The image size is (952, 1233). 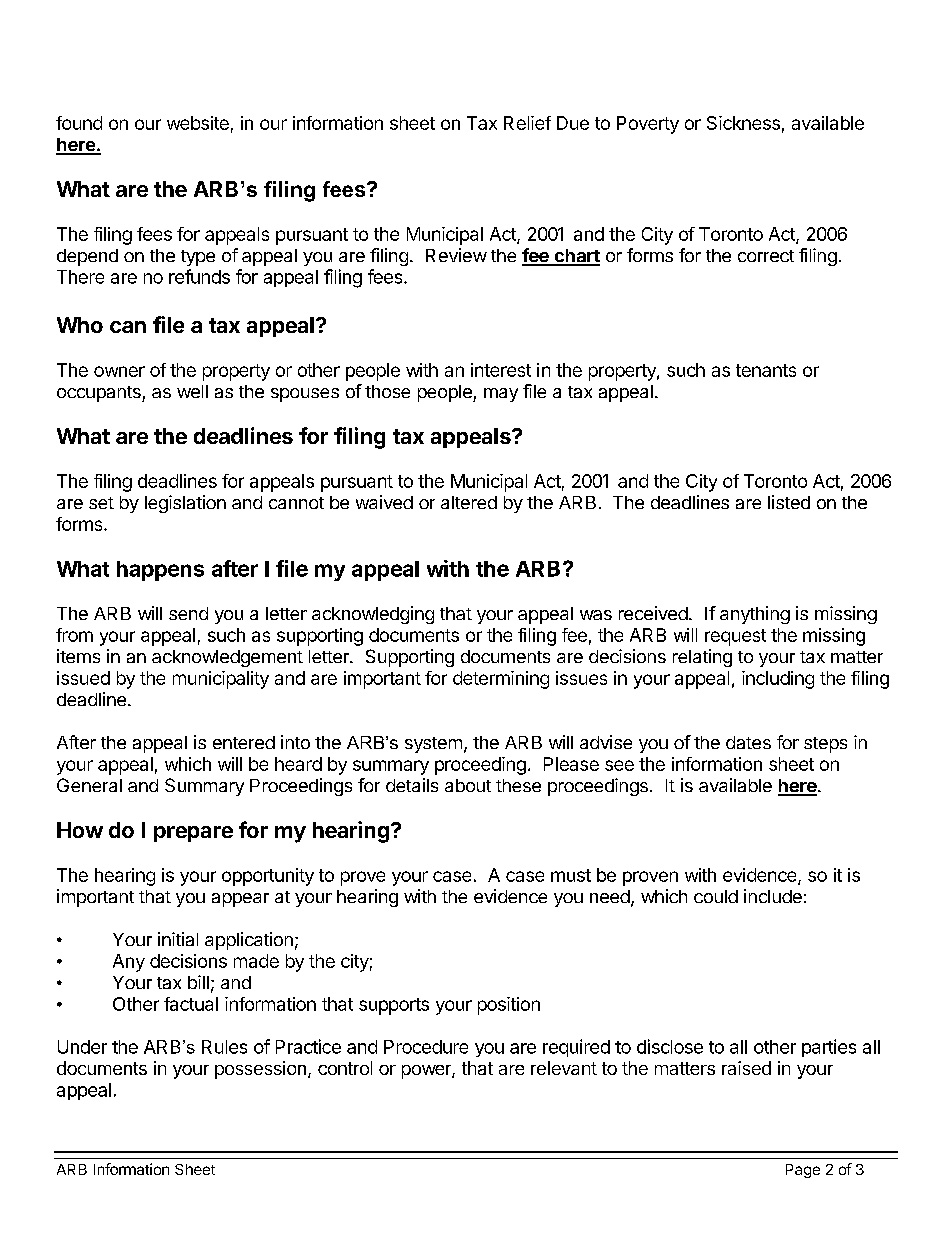 What do you see at coordinates (260, 1070) in the screenshot?
I see `possession` at bounding box center [260, 1070].
